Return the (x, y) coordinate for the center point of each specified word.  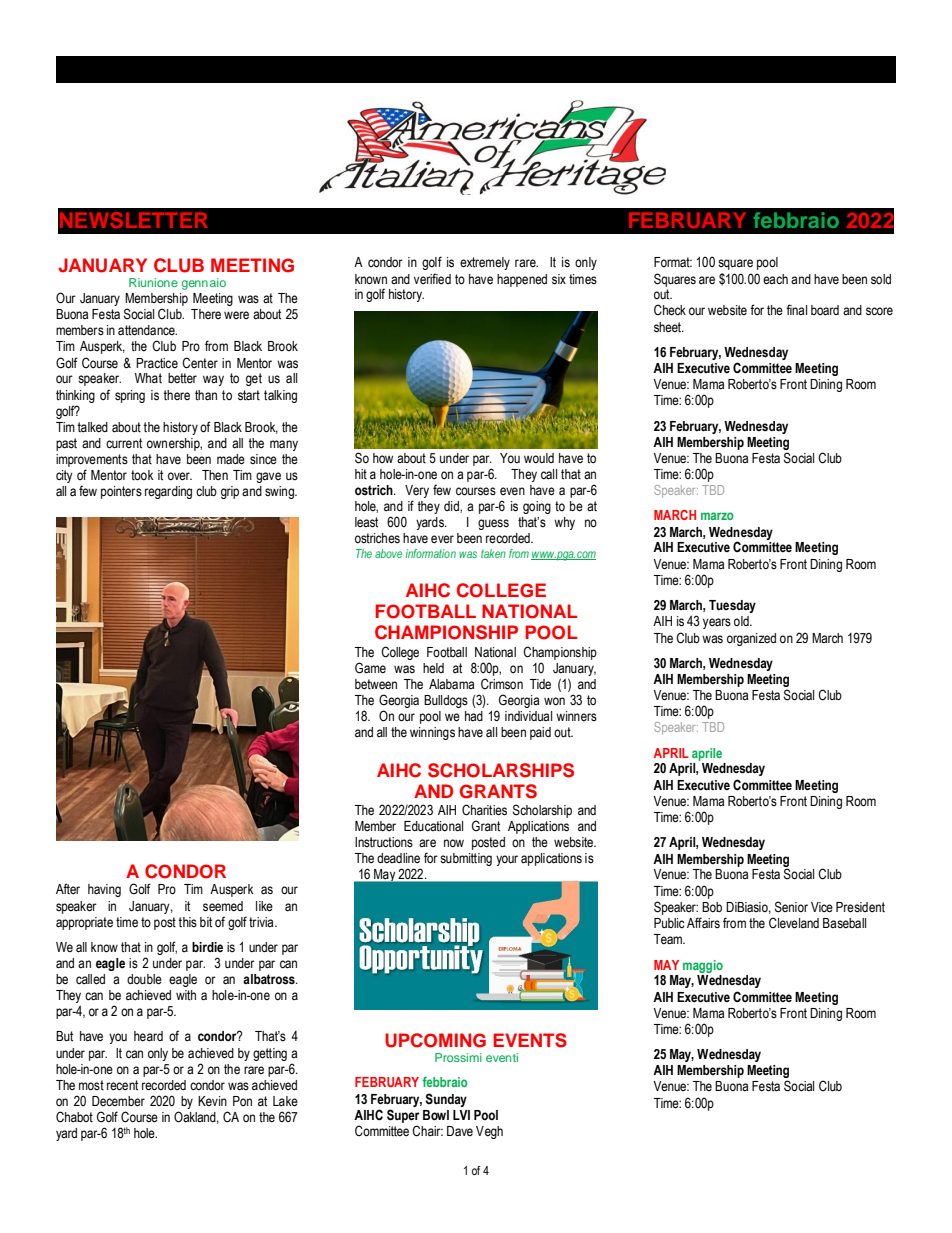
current (124, 443)
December (118, 1101)
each (775, 279)
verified (432, 278)
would (539, 458)
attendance (147, 330)
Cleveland (794, 923)
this (187, 922)
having (104, 890)
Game (370, 668)
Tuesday (732, 606)
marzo (717, 516)
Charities (484, 810)
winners (576, 716)
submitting (466, 859)
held (433, 668)
